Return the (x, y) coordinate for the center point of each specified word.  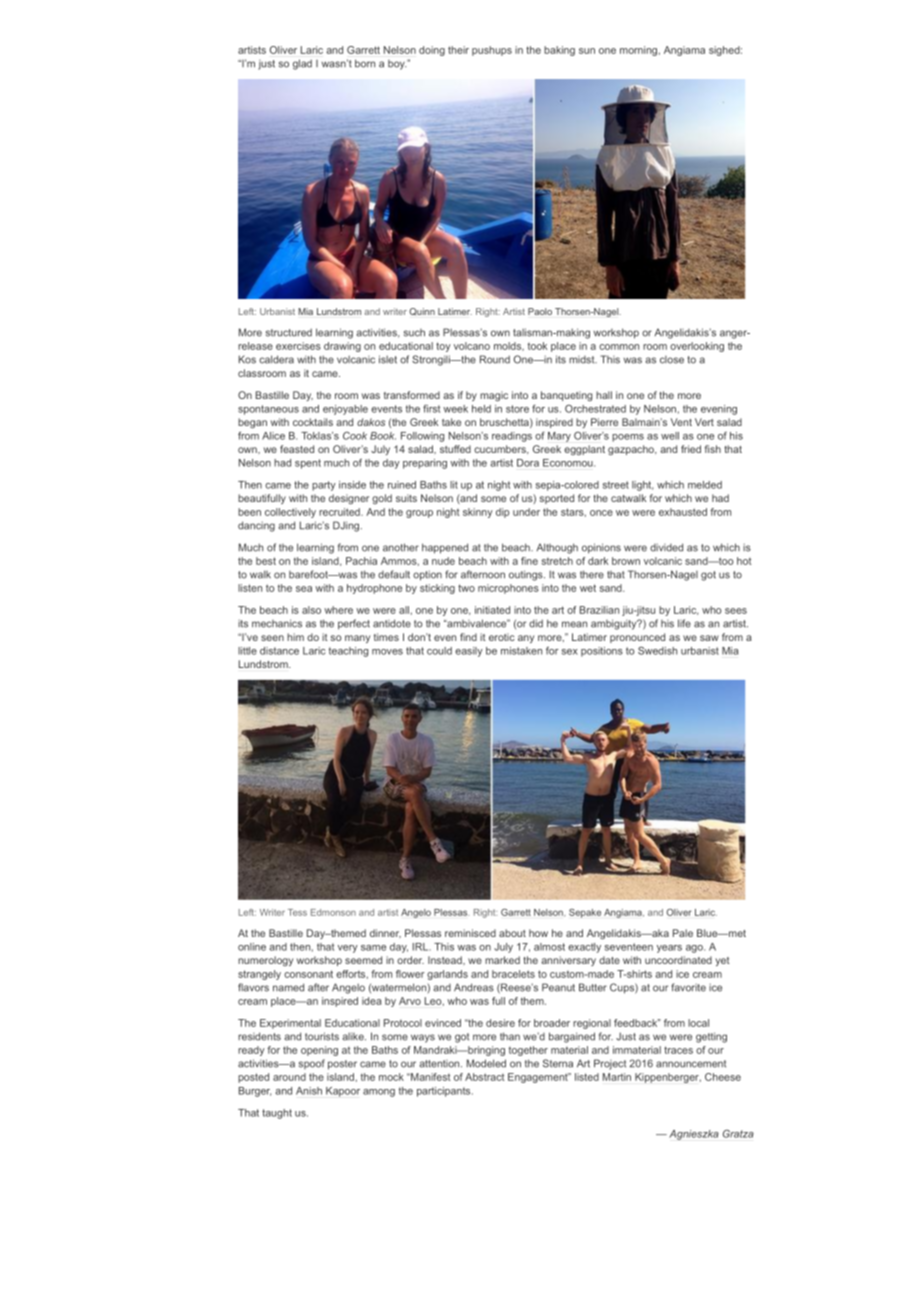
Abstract (485, 1077)
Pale (683, 933)
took (537, 346)
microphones (508, 589)
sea (304, 589)
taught (277, 1114)
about (512, 933)
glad (302, 64)
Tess (297, 912)
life (684, 623)
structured (289, 332)
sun (587, 51)
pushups (492, 51)
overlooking (697, 347)
